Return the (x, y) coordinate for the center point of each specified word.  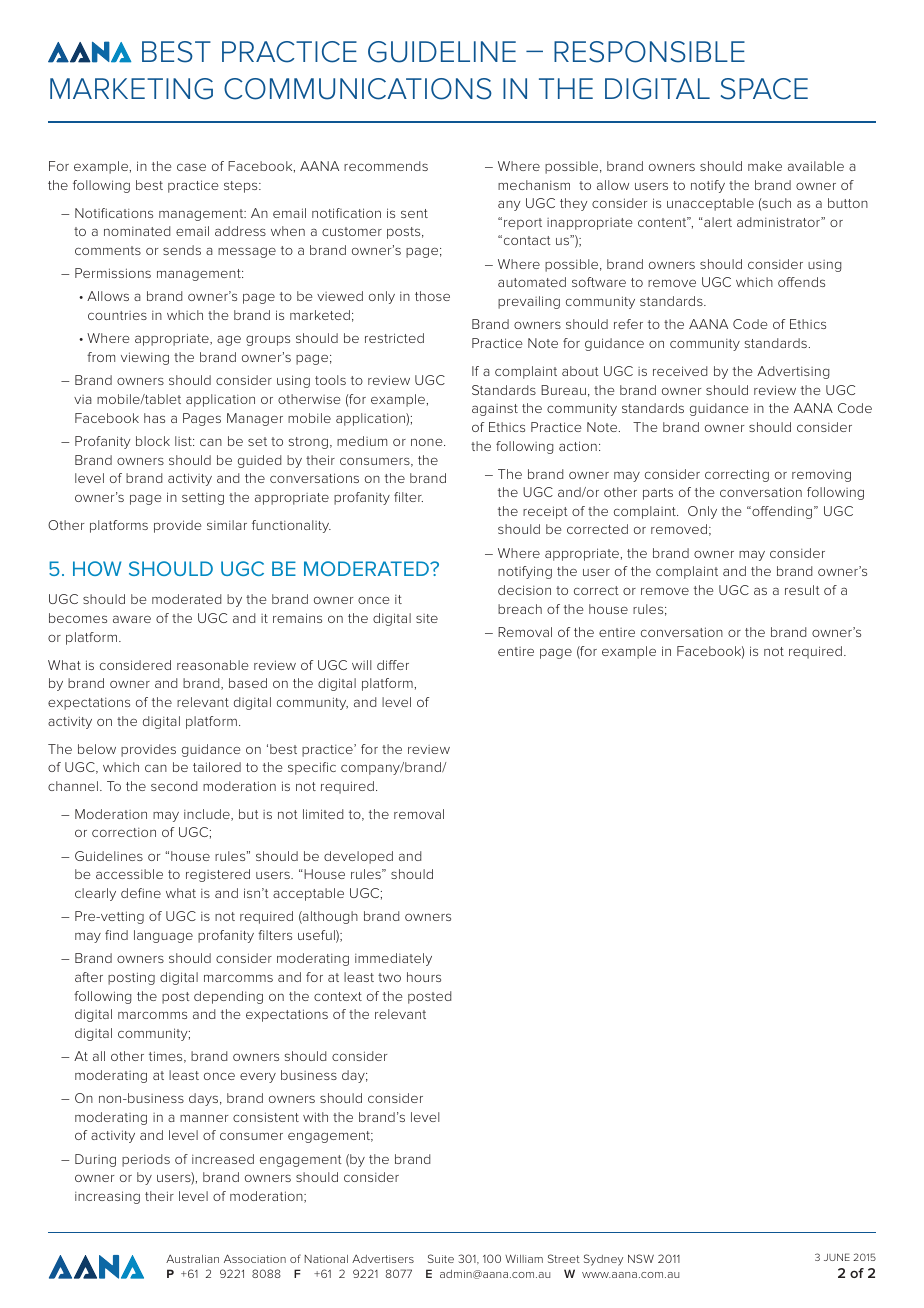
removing (821, 476)
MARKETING (131, 89)
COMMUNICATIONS (358, 89)
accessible (129, 874)
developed (358, 857)
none (428, 442)
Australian (192, 1259)
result (802, 590)
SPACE (764, 89)
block (153, 441)
